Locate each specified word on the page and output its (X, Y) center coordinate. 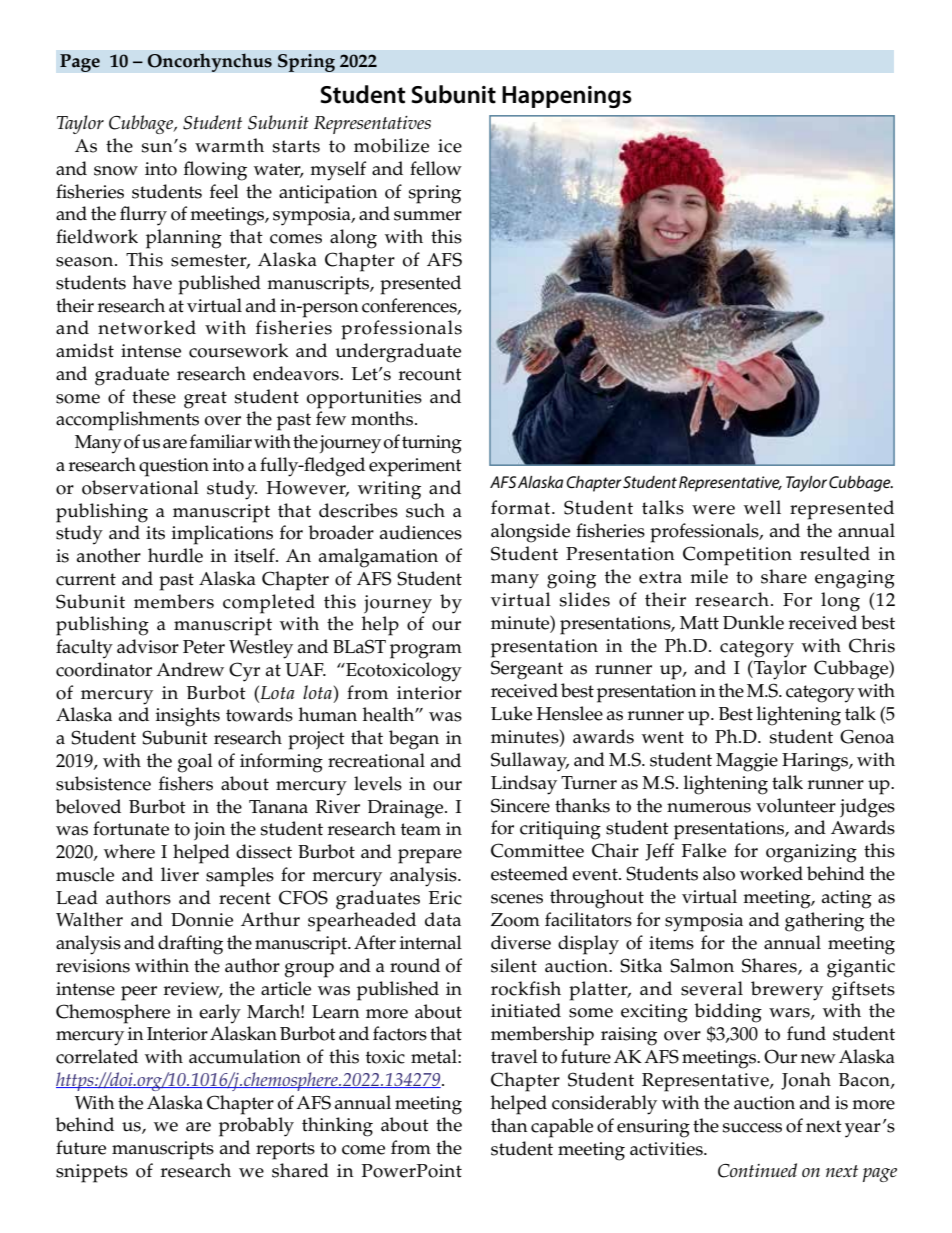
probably (256, 1127)
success (752, 1128)
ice (450, 146)
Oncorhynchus (209, 62)
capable (562, 1128)
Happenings (567, 97)
